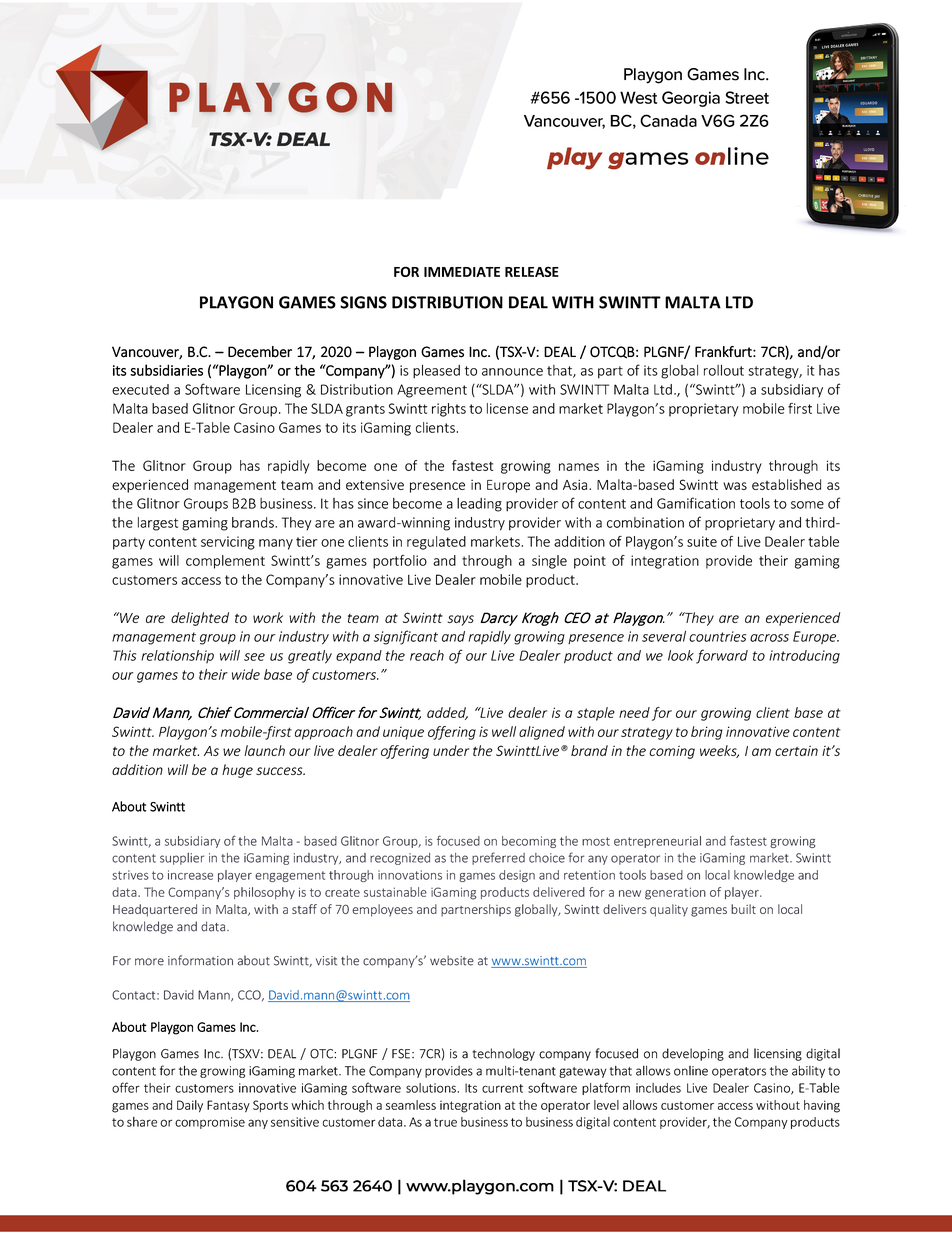 This page has width=952, height=1233. I want to click on entrepreneurial, so click(657, 842).
